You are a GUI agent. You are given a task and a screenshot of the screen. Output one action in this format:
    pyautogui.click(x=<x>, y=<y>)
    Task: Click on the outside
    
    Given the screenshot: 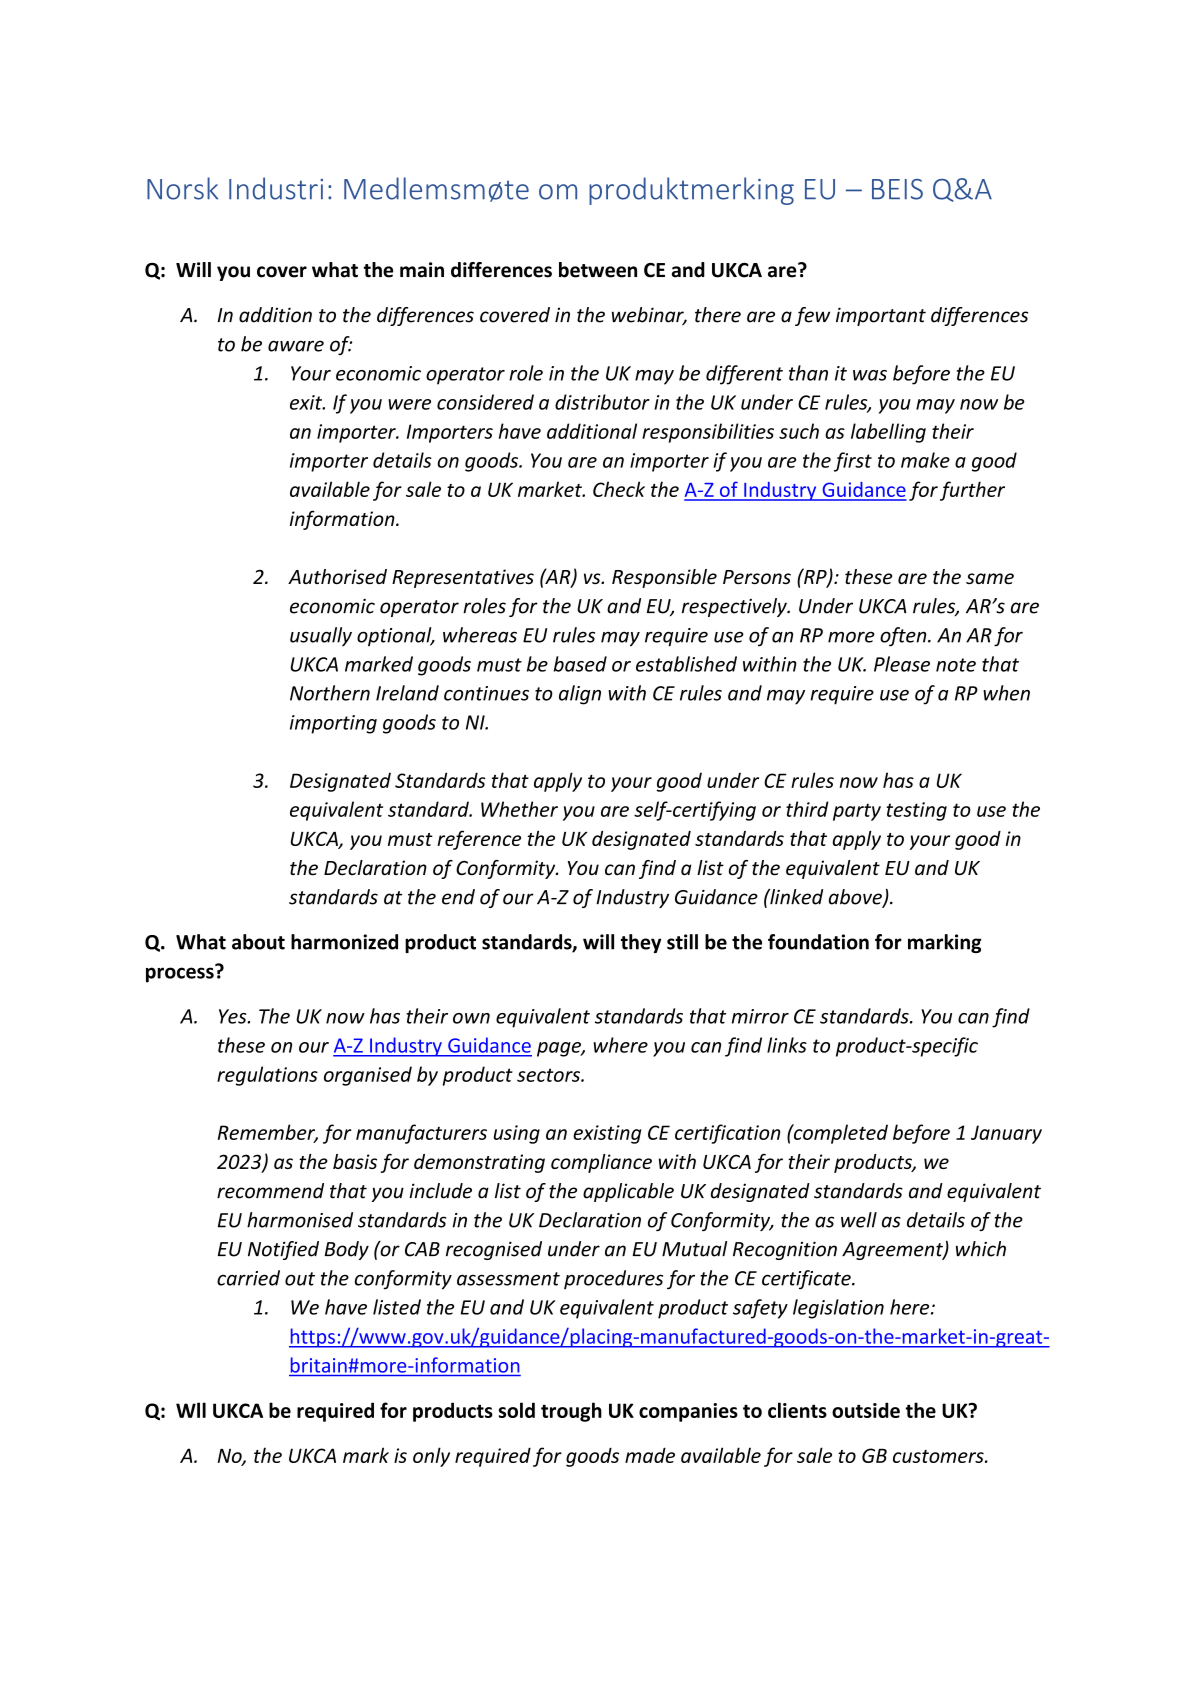 What is the action you would take?
    pyautogui.click(x=866, y=1410)
